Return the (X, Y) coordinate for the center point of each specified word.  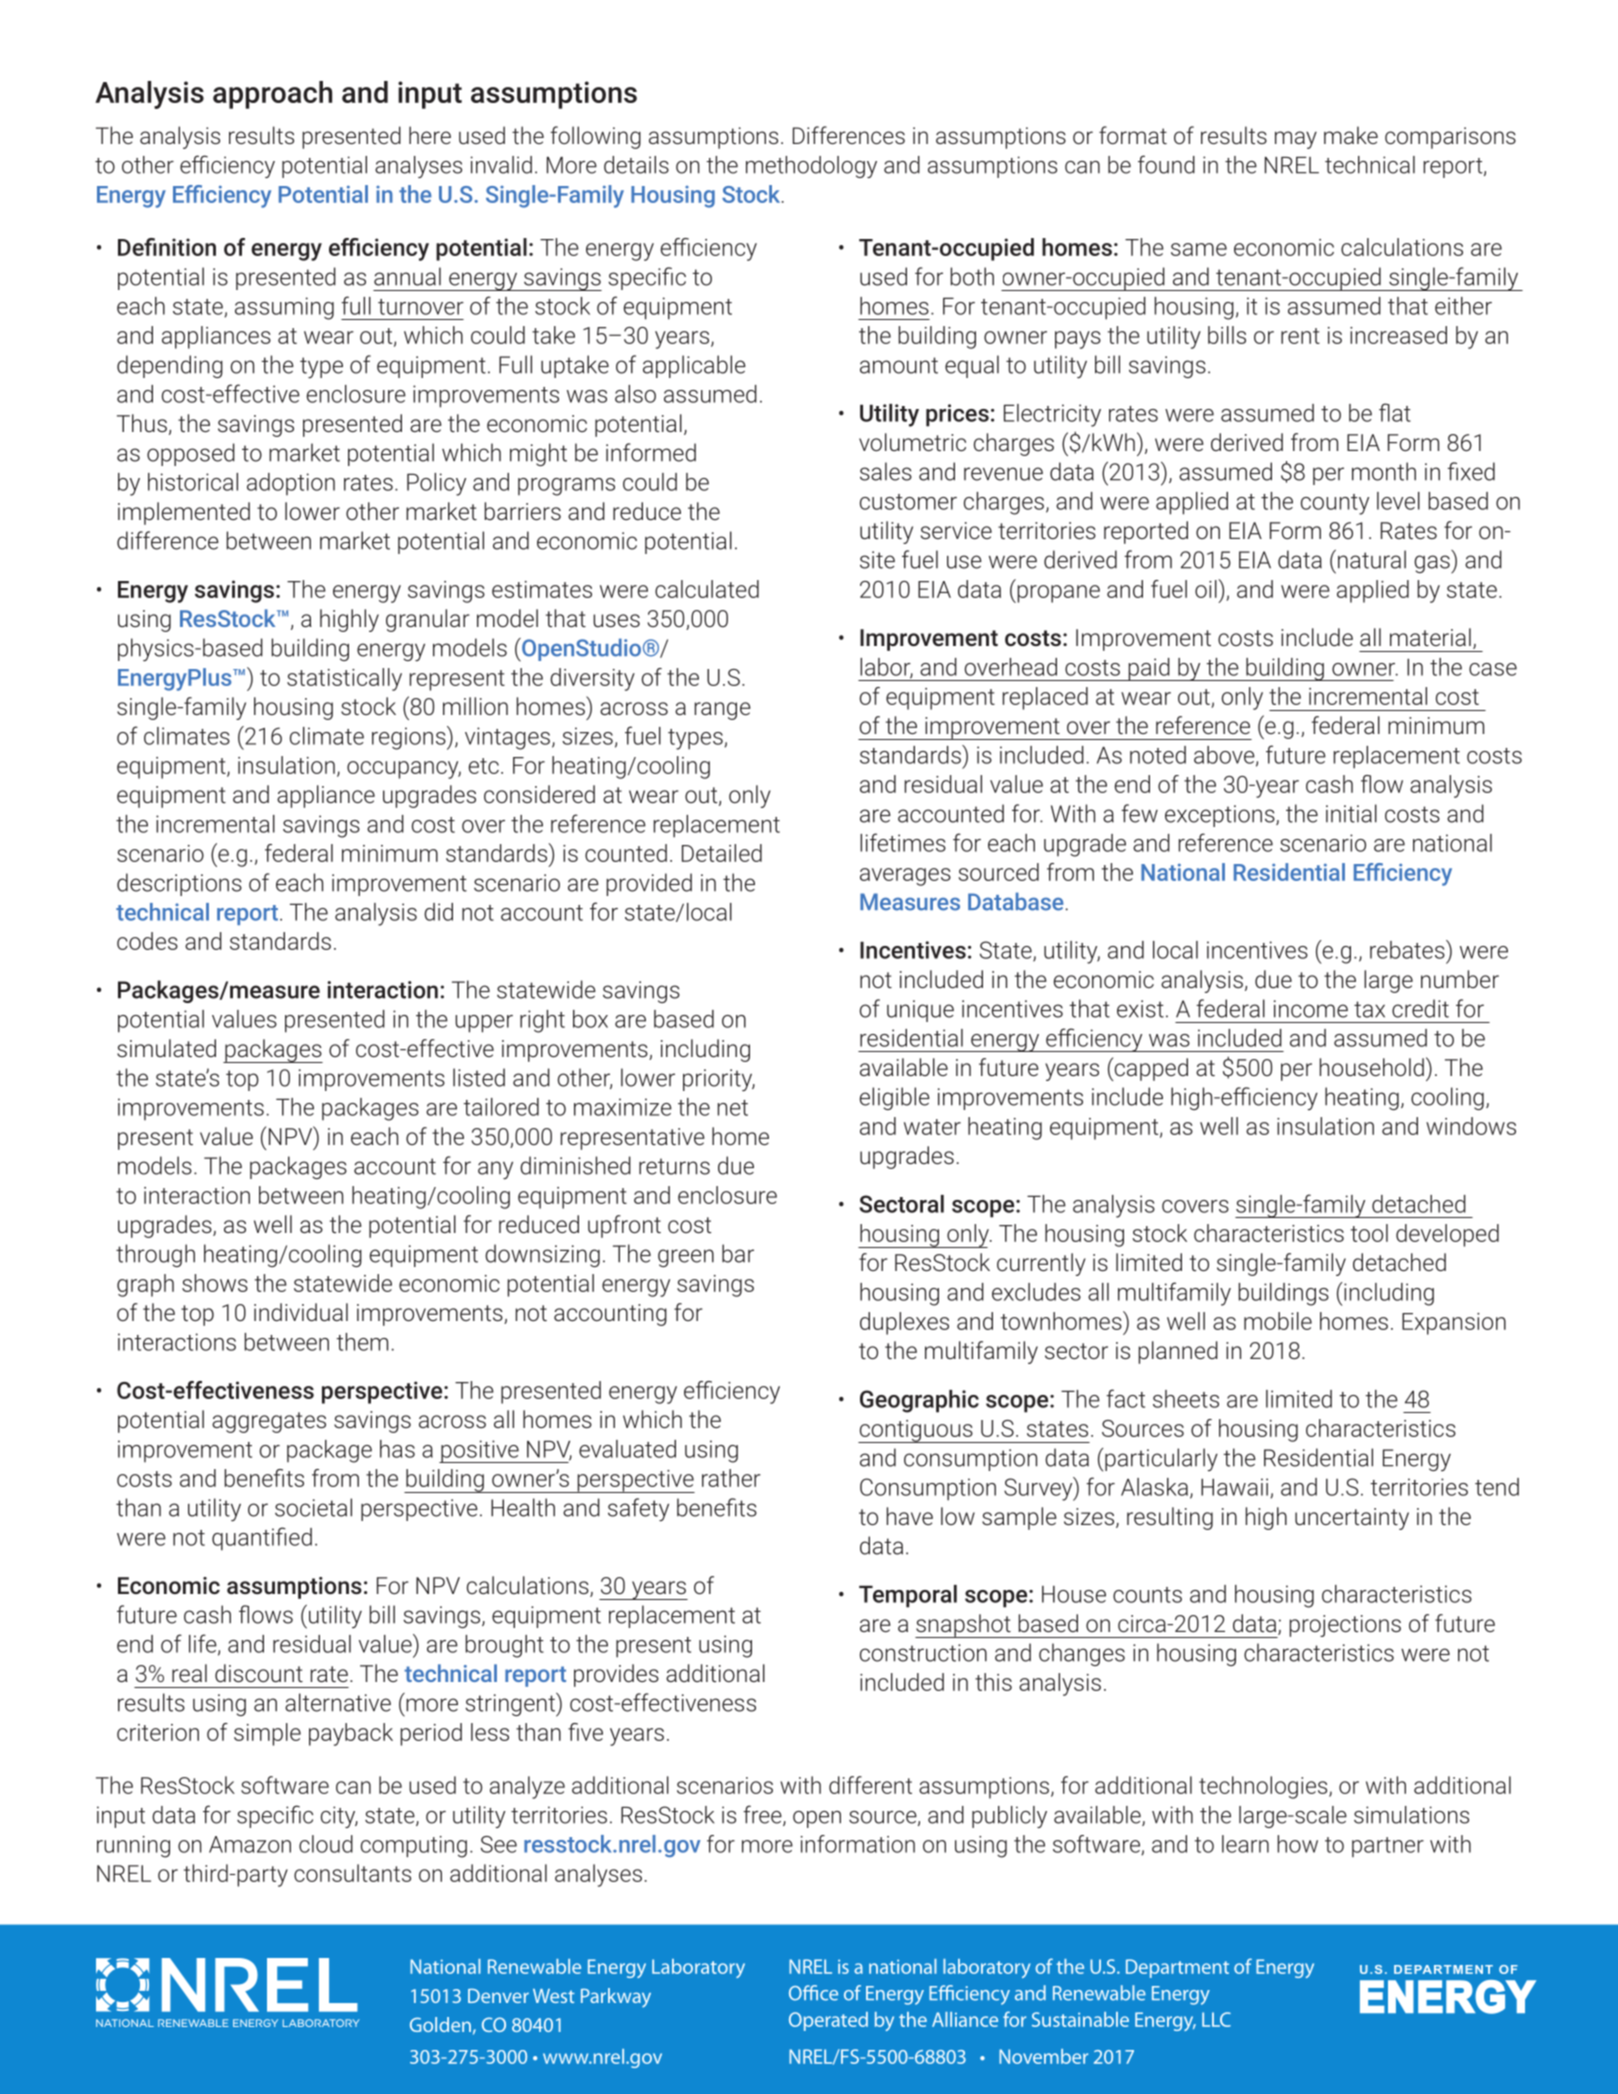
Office (813, 1993)
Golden (440, 2024)
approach (272, 95)
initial (1351, 813)
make (1351, 135)
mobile (1278, 1321)
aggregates (269, 1422)
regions (410, 738)
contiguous (916, 1431)
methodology (811, 167)
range (723, 711)
